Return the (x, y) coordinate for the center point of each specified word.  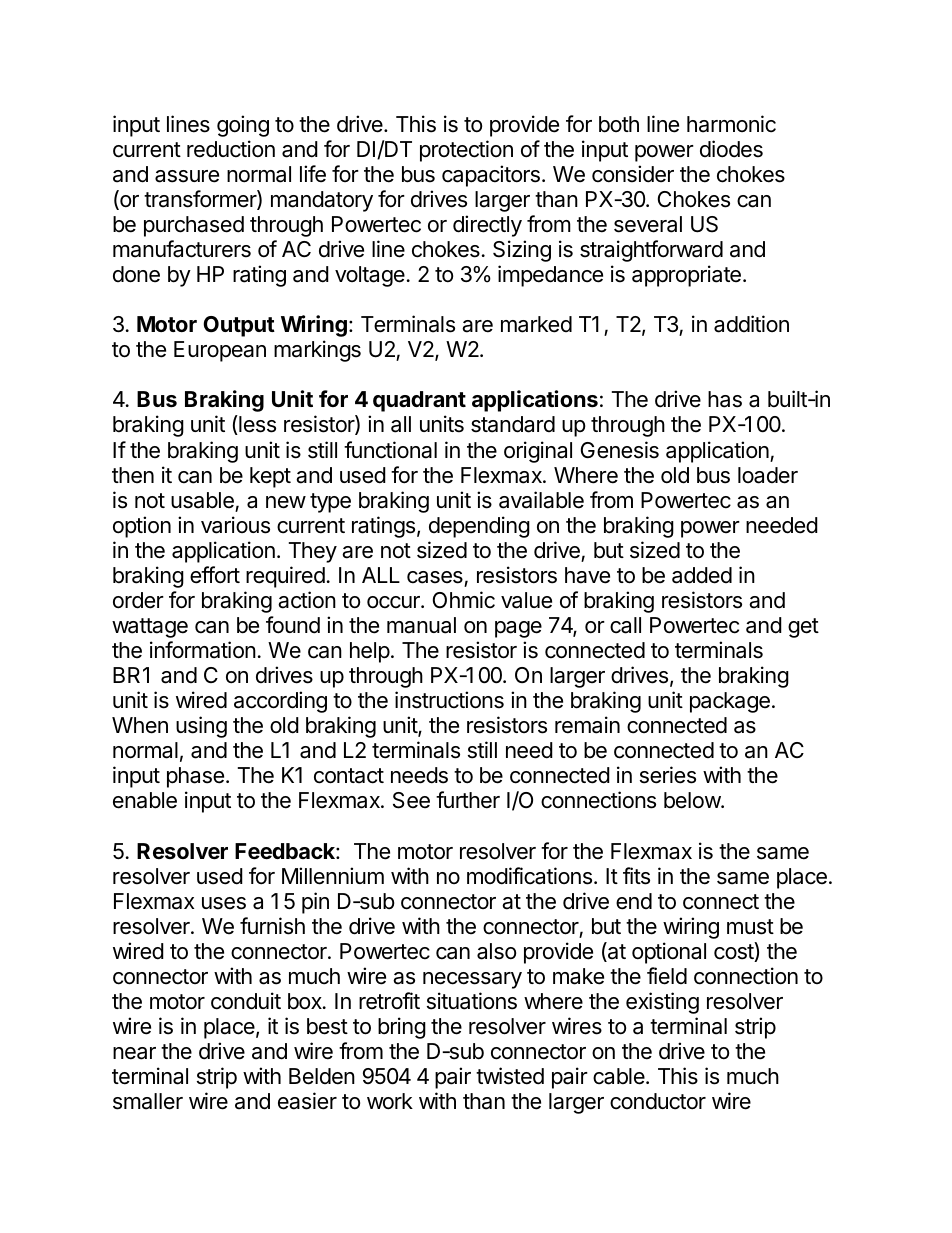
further (468, 800)
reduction (231, 149)
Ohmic (464, 600)
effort (215, 575)
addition (751, 324)
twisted (510, 1076)
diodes (731, 149)
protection (466, 151)
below (693, 800)
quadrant (419, 401)
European (220, 351)
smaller (148, 1101)
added (702, 575)
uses (224, 903)
